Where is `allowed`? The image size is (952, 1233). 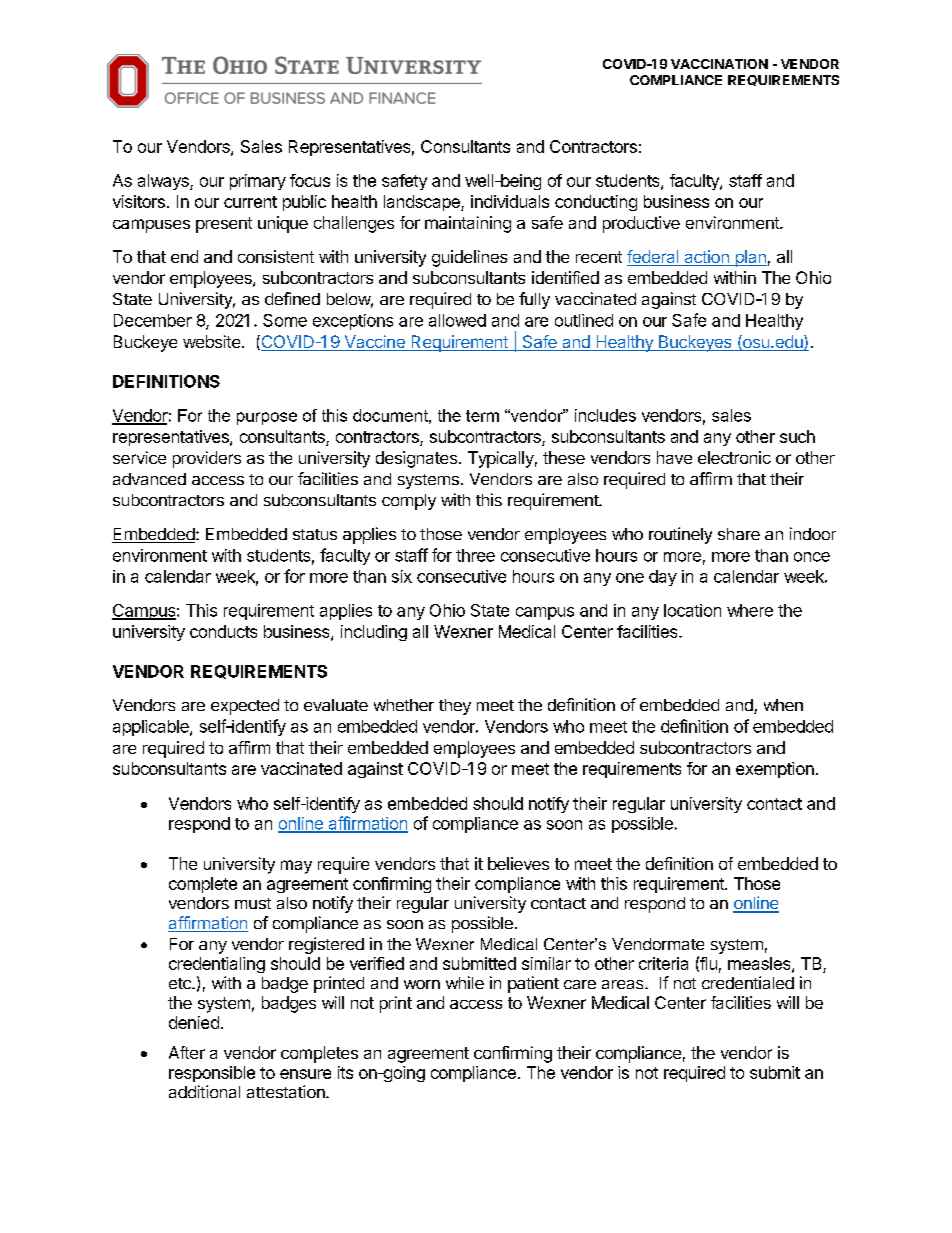 allowed is located at coordinates (457, 320).
